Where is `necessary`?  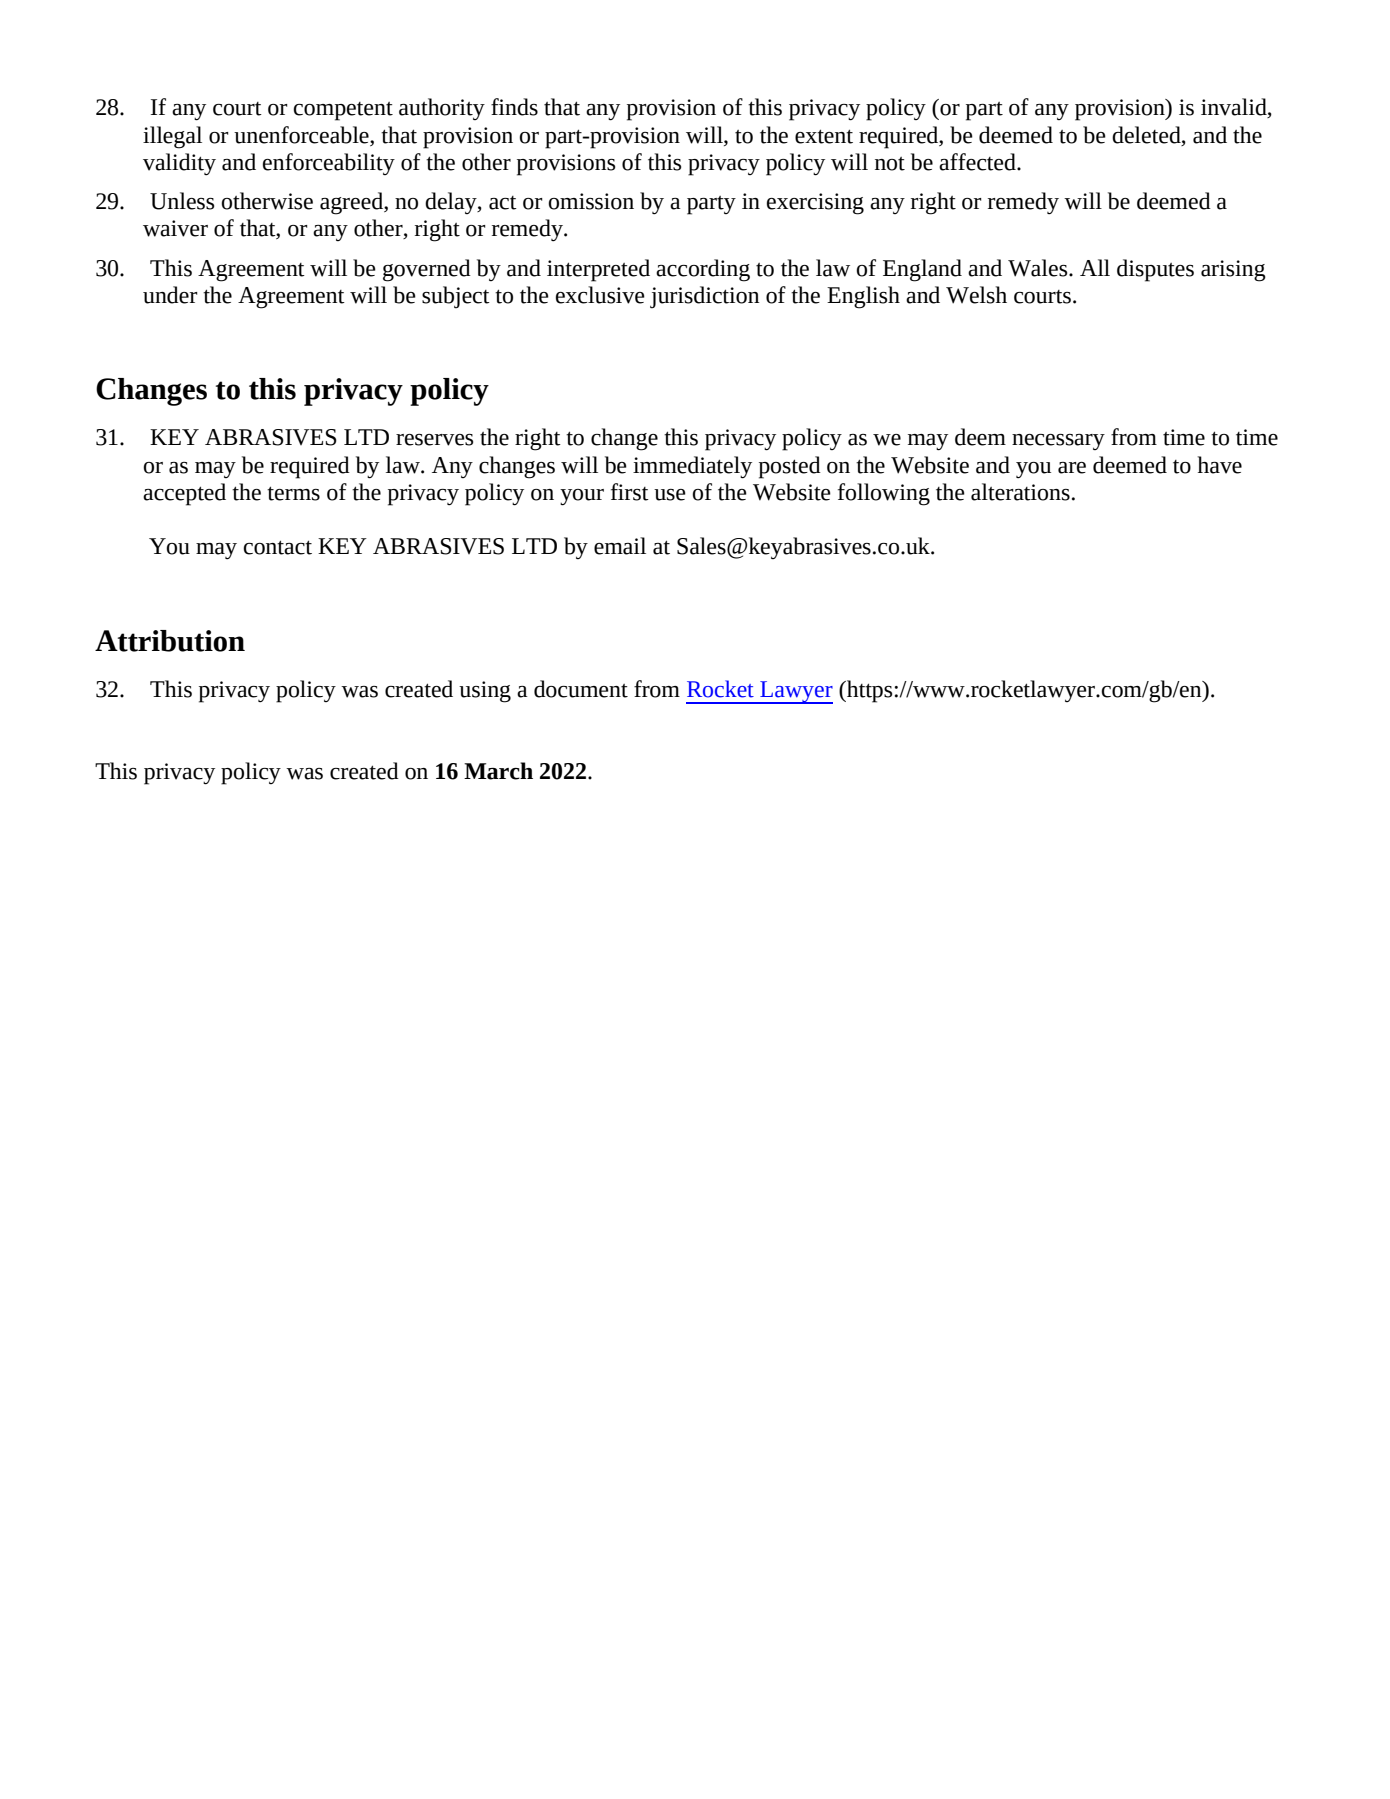 necessary is located at coordinates (1058, 442).
